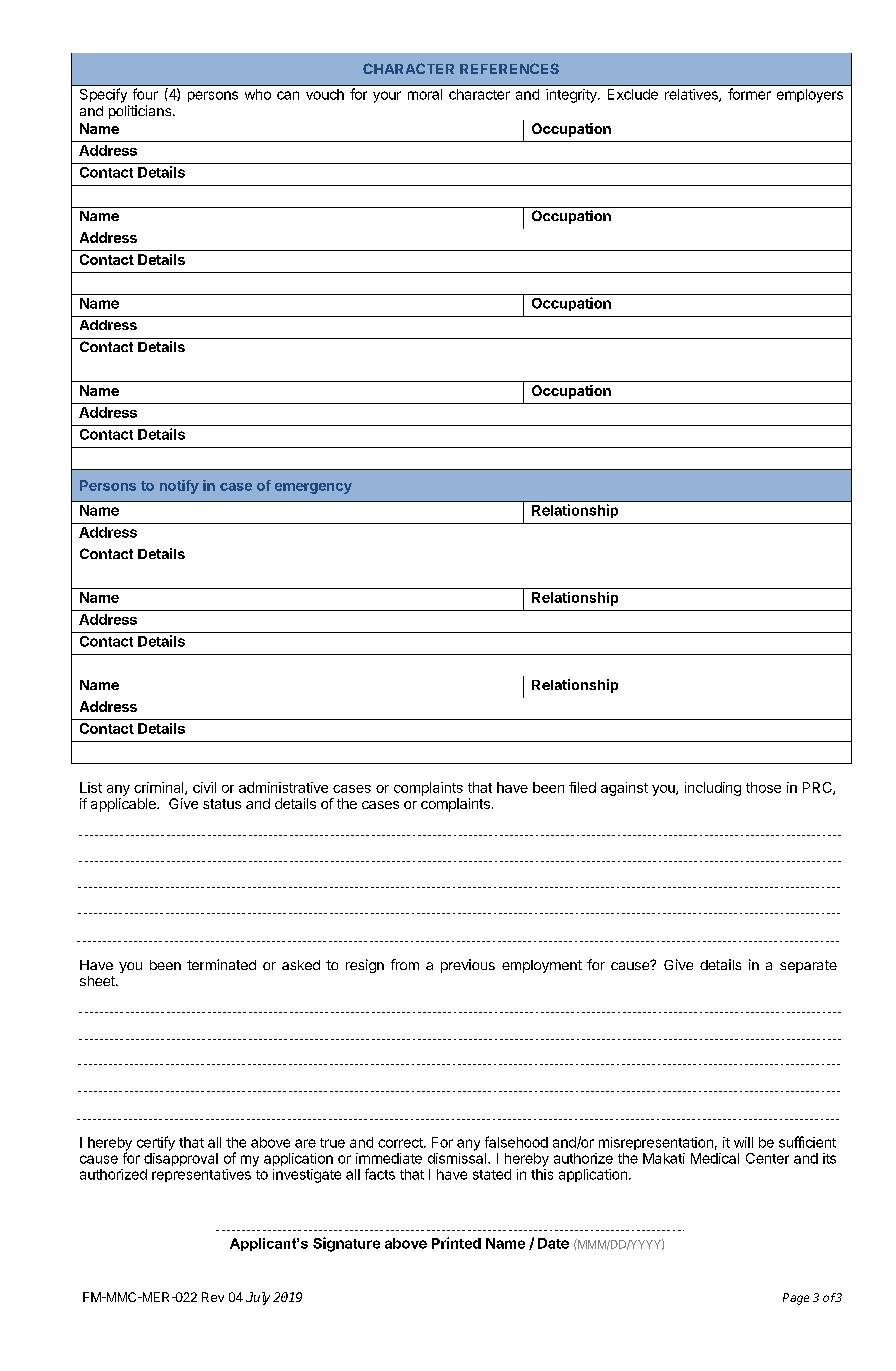 Image resolution: width=896 pixels, height=1371 pixels. I want to click on relatives, so click(692, 95).
